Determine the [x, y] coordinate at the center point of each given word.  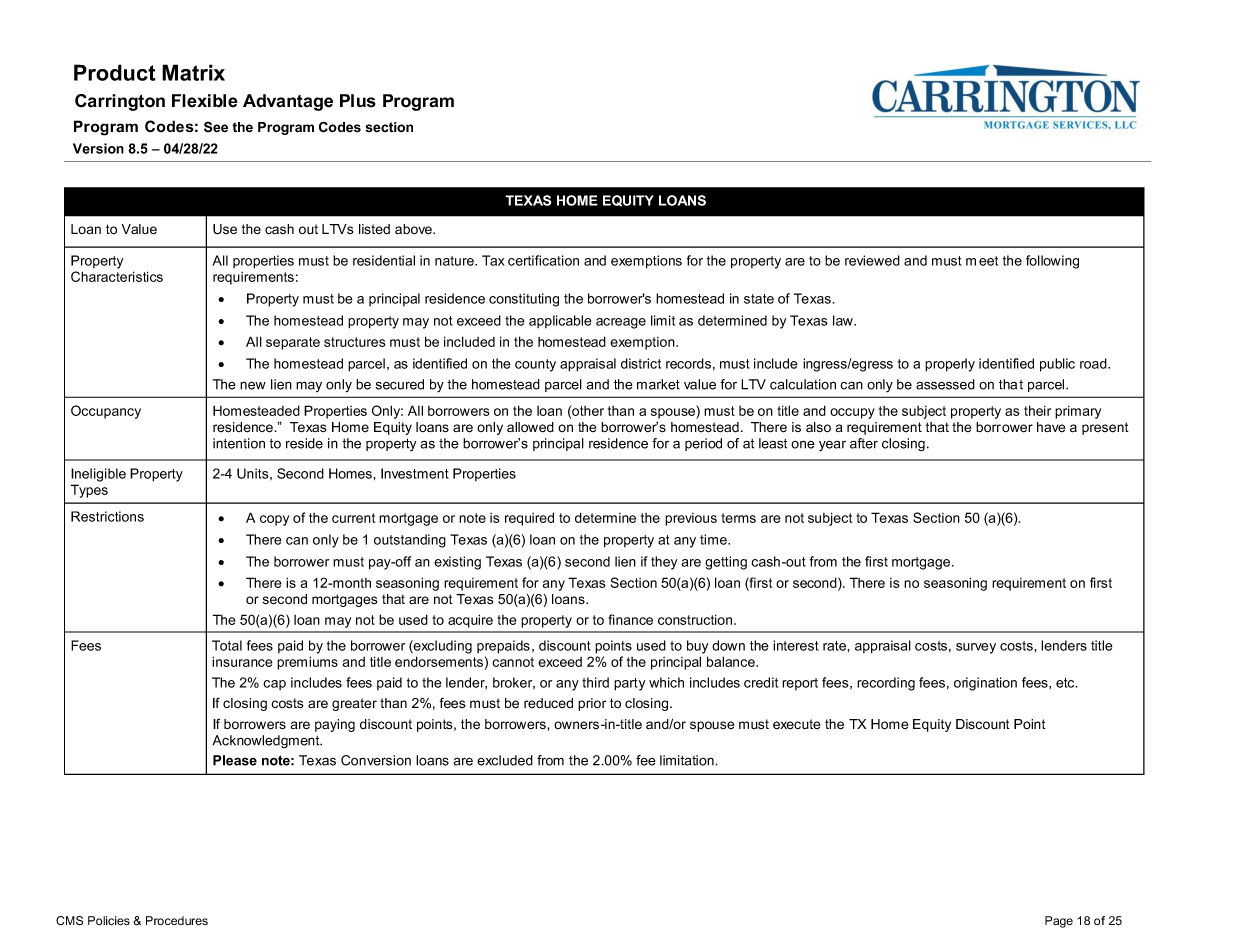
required [529, 519]
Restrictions [107, 516]
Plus [358, 101]
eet [988, 261]
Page [1059, 922]
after [864, 443]
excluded [505, 760]
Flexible [205, 101]
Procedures [177, 920]
